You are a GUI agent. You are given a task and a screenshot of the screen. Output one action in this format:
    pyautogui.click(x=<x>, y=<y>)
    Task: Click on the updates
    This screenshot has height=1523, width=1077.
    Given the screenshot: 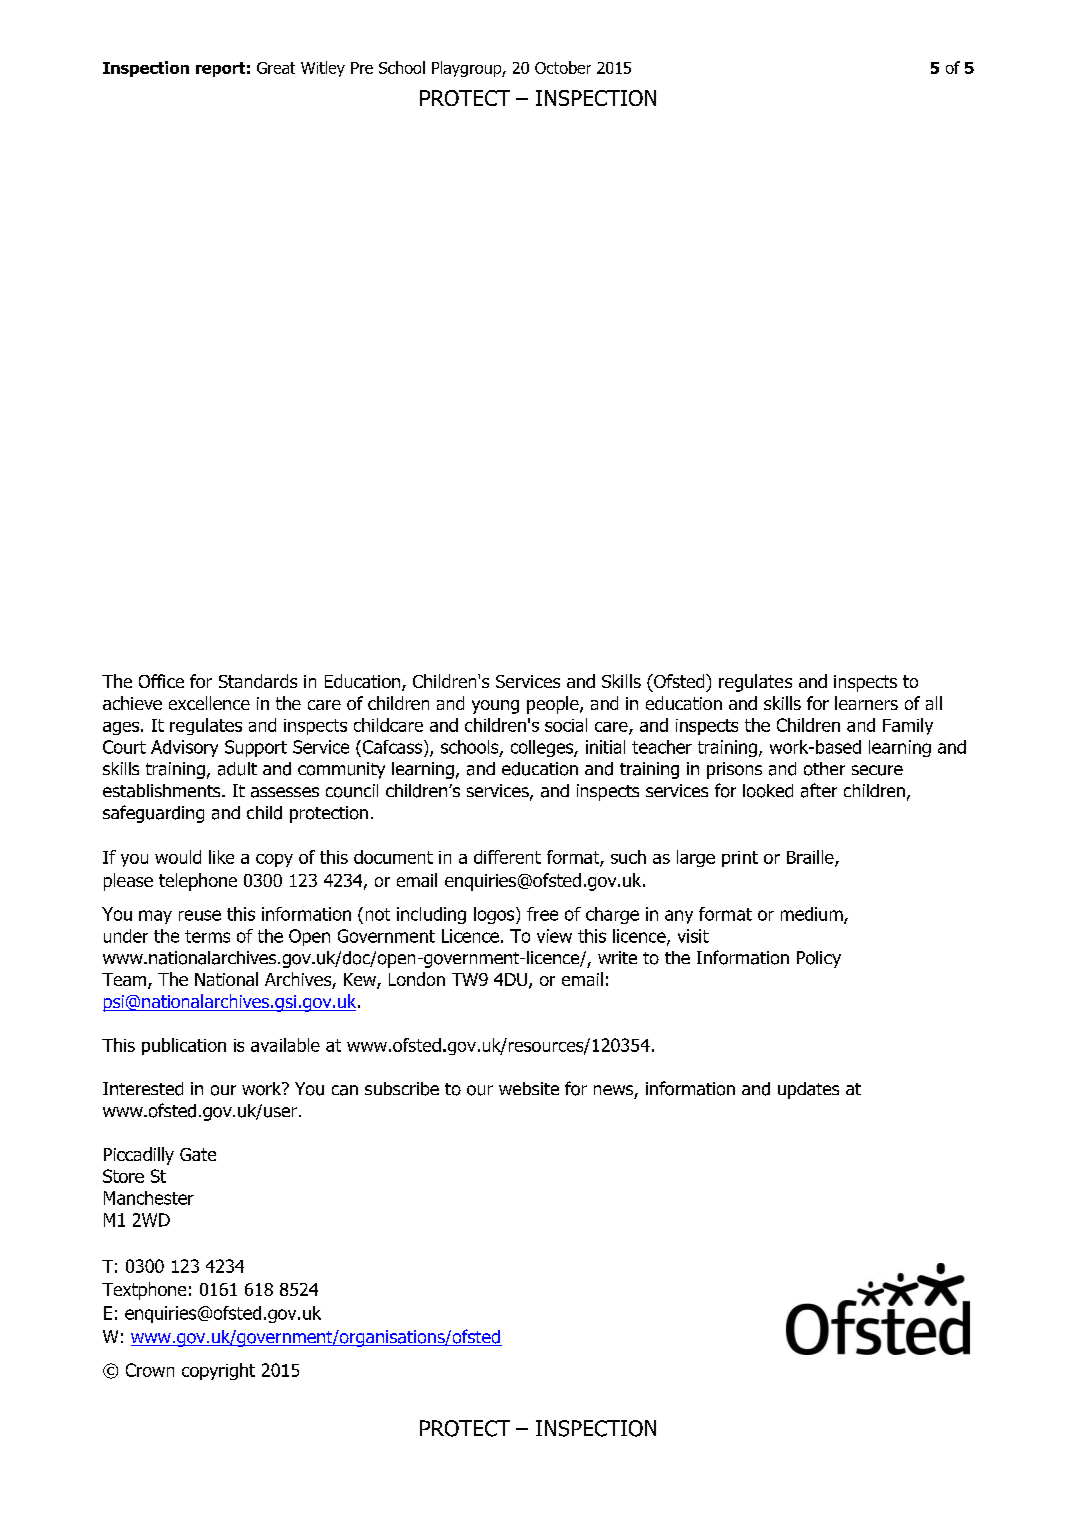 What is the action you would take?
    pyautogui.click(x=808, y=1090)
